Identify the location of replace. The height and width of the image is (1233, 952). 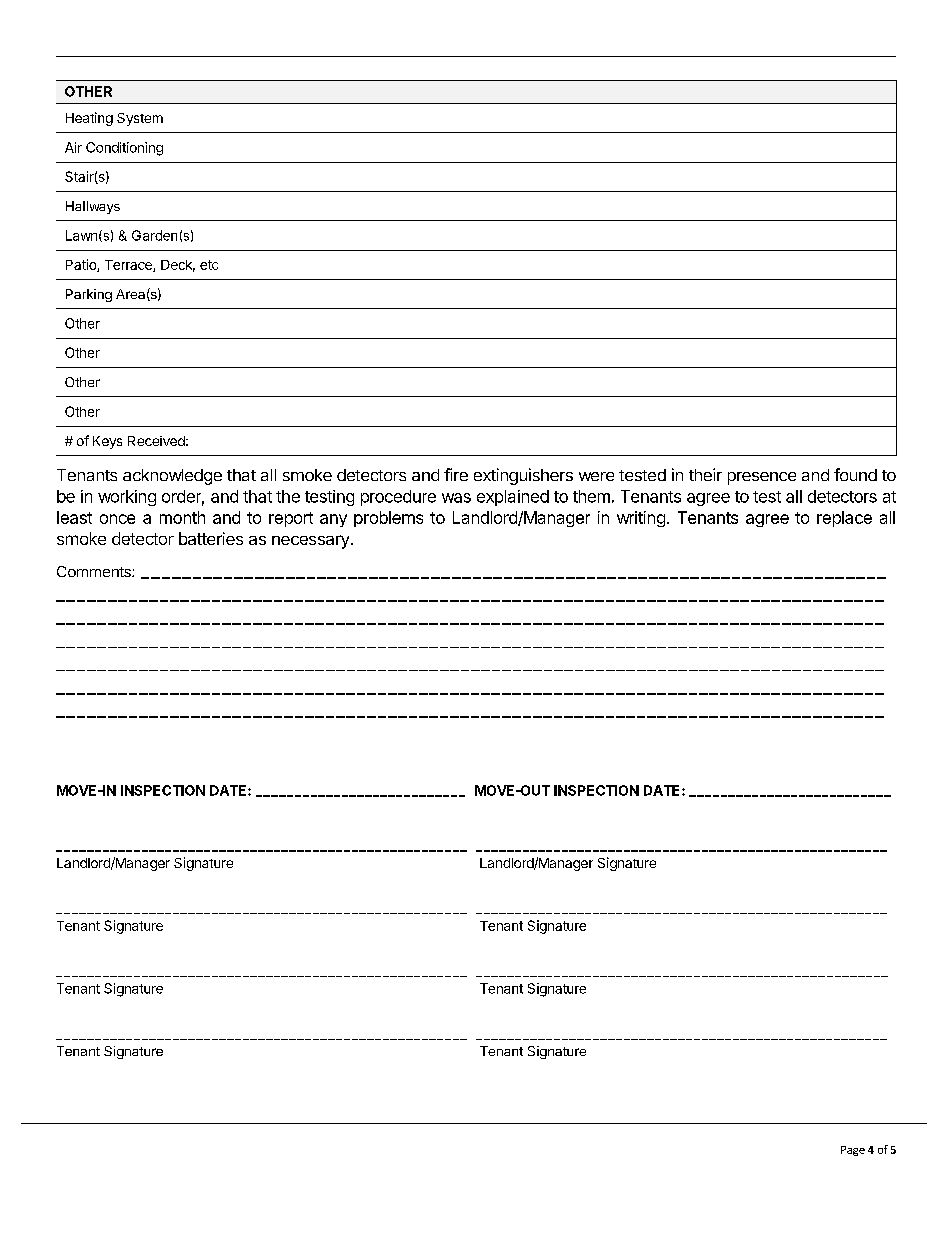
(844, 519).
